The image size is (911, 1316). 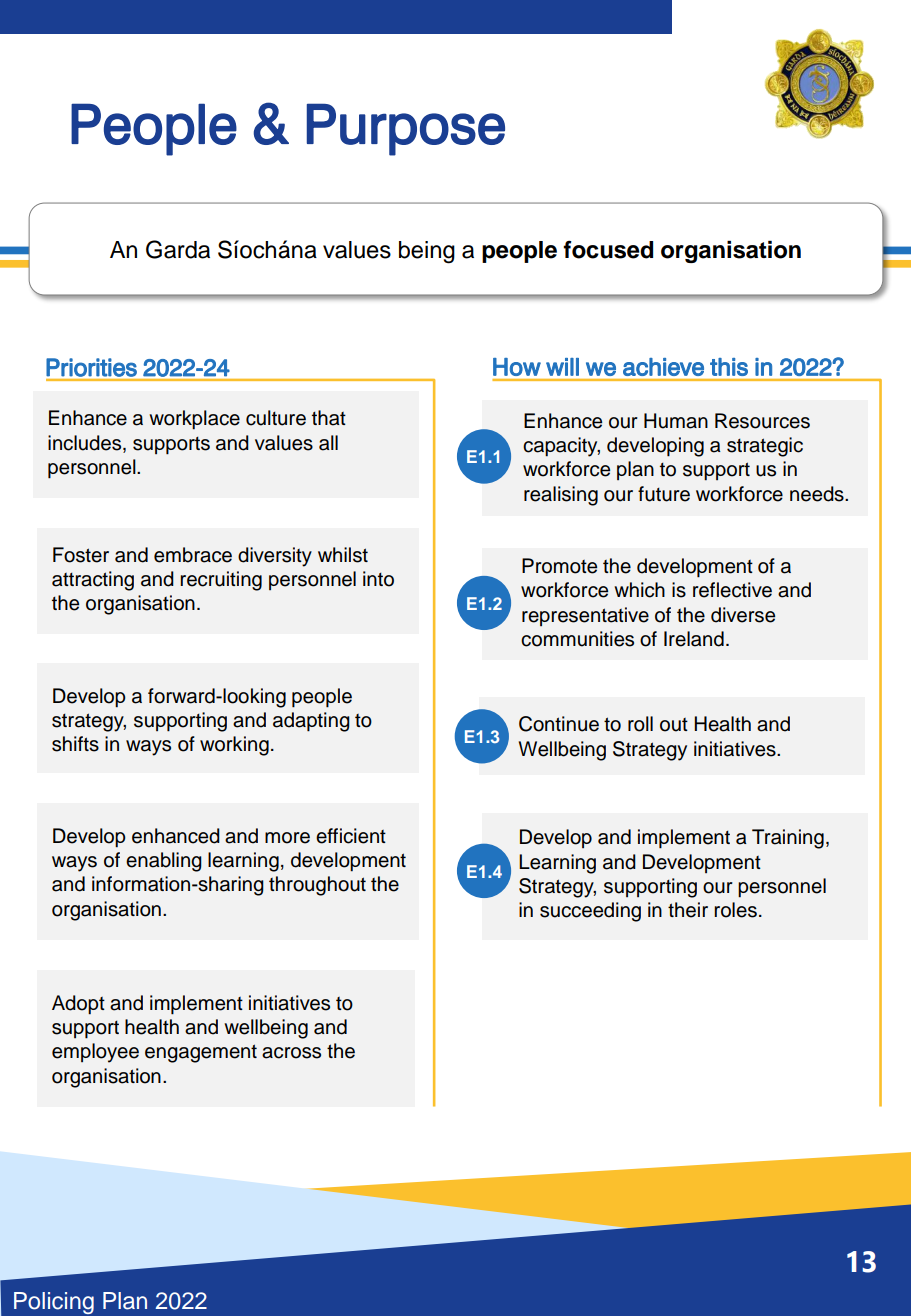 What do you see at coordinates (743, 615) in the screenshot?
I see `diverse` at bounding box center [743, 615].
